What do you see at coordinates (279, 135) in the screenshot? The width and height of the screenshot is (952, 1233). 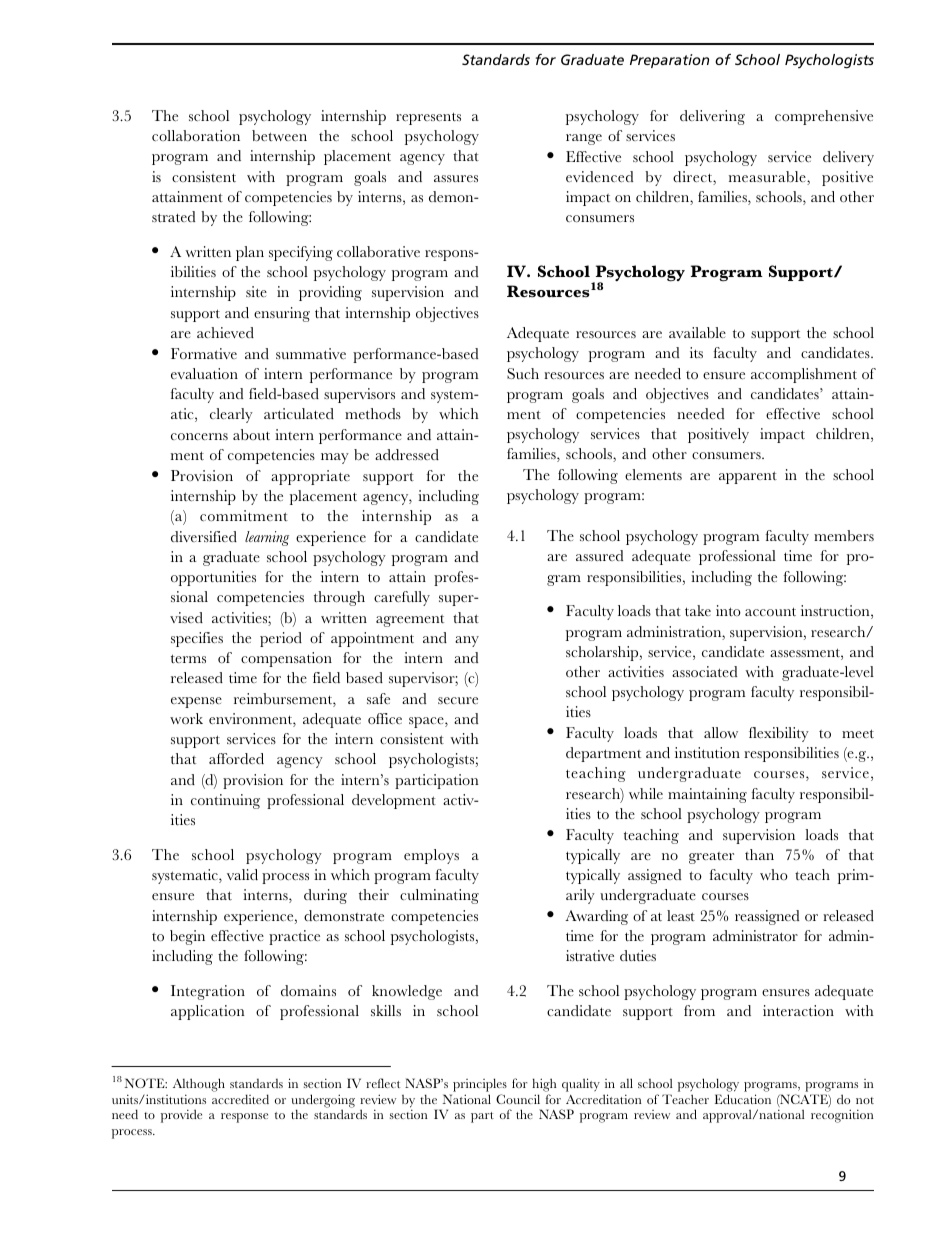 I see `between` at bounding box center [279, 135].
